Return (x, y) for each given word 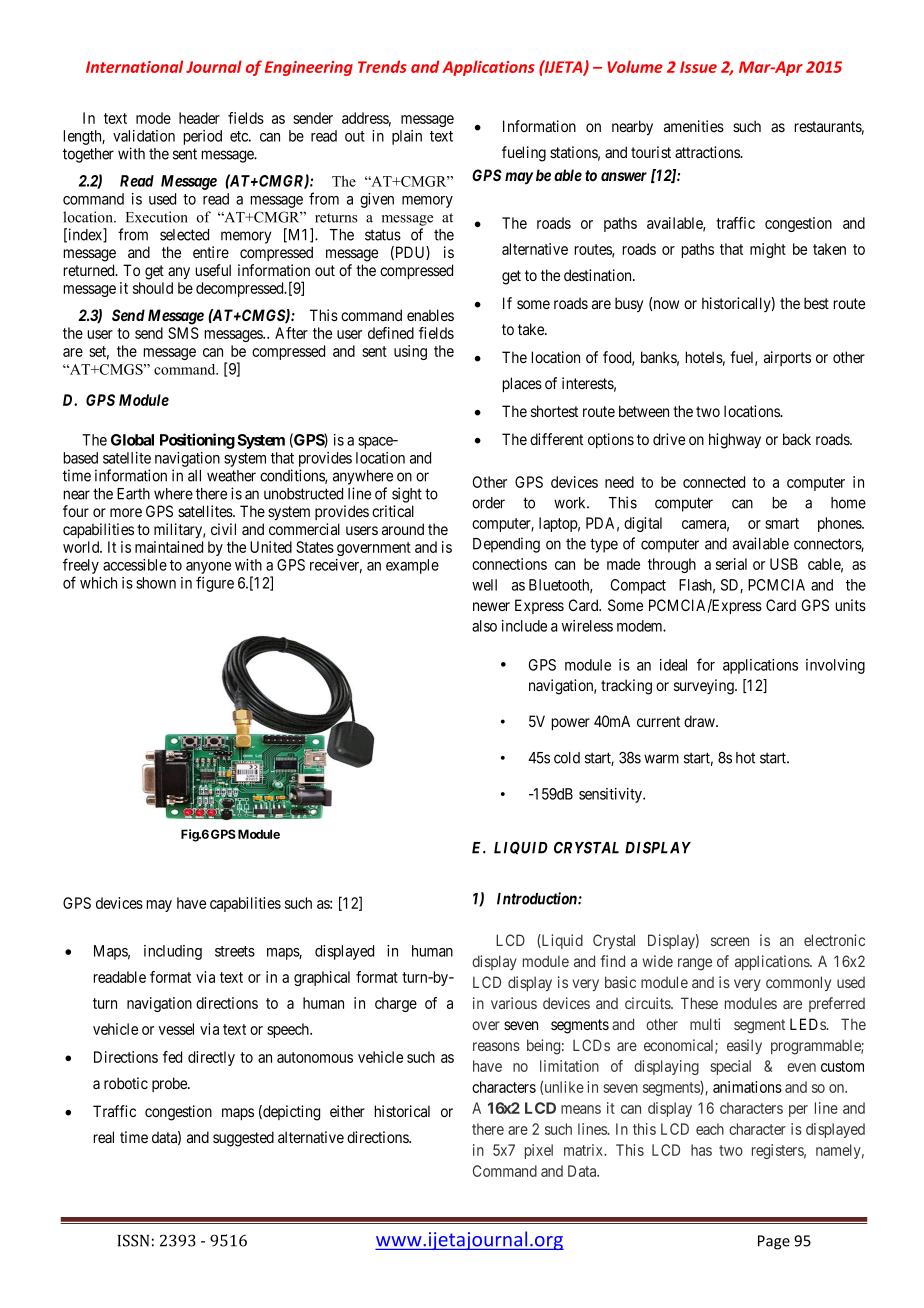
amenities (694, 126)
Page (774, 1242)
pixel (539, 1151)
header (199, 118)
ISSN (133, 1240)
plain (407, 137)
